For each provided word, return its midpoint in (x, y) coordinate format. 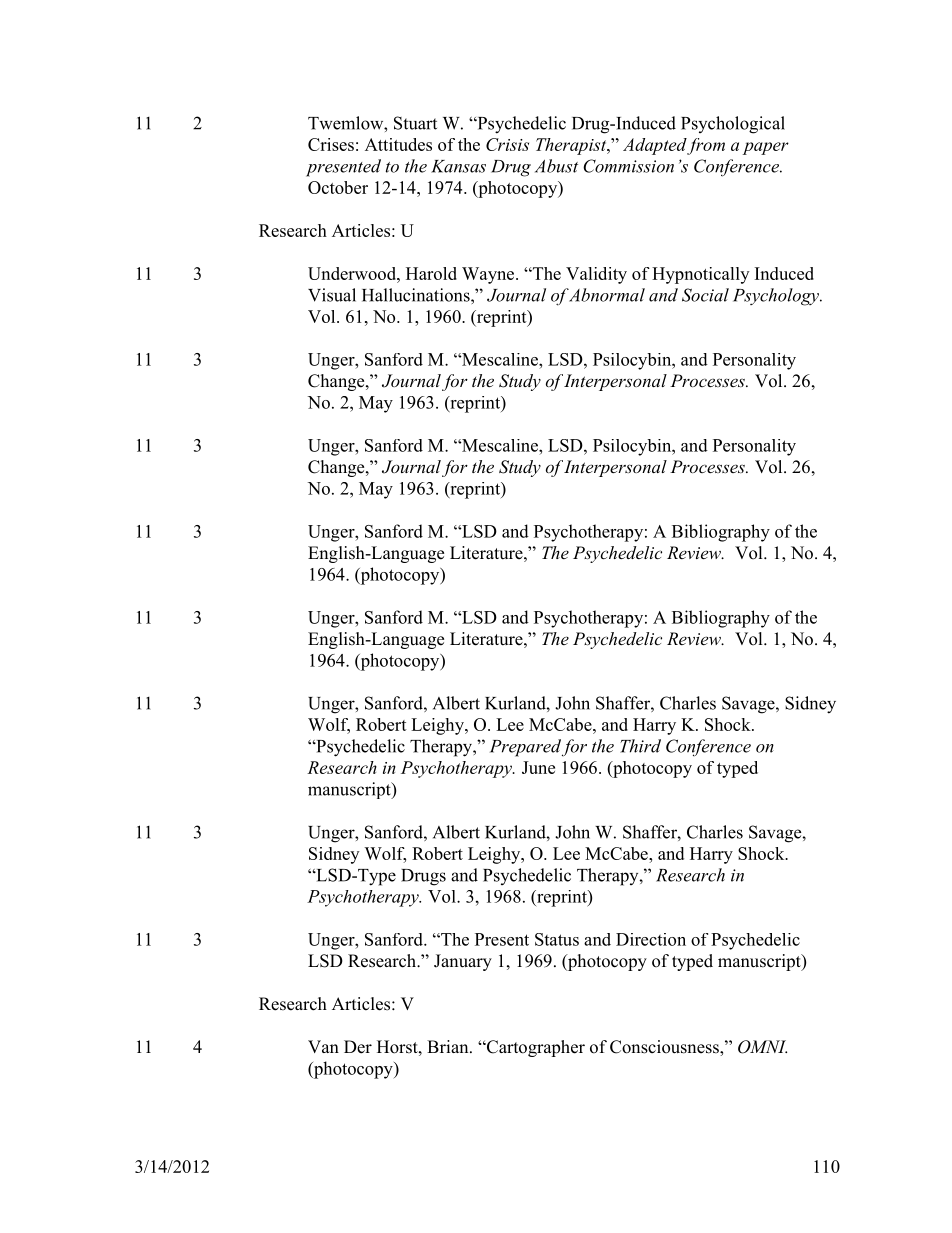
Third (640, 746)
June (538, 767)
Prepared (525, 748)
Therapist (572, 146)
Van (323, 1046)
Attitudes (398, 144)
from (706, 146)
